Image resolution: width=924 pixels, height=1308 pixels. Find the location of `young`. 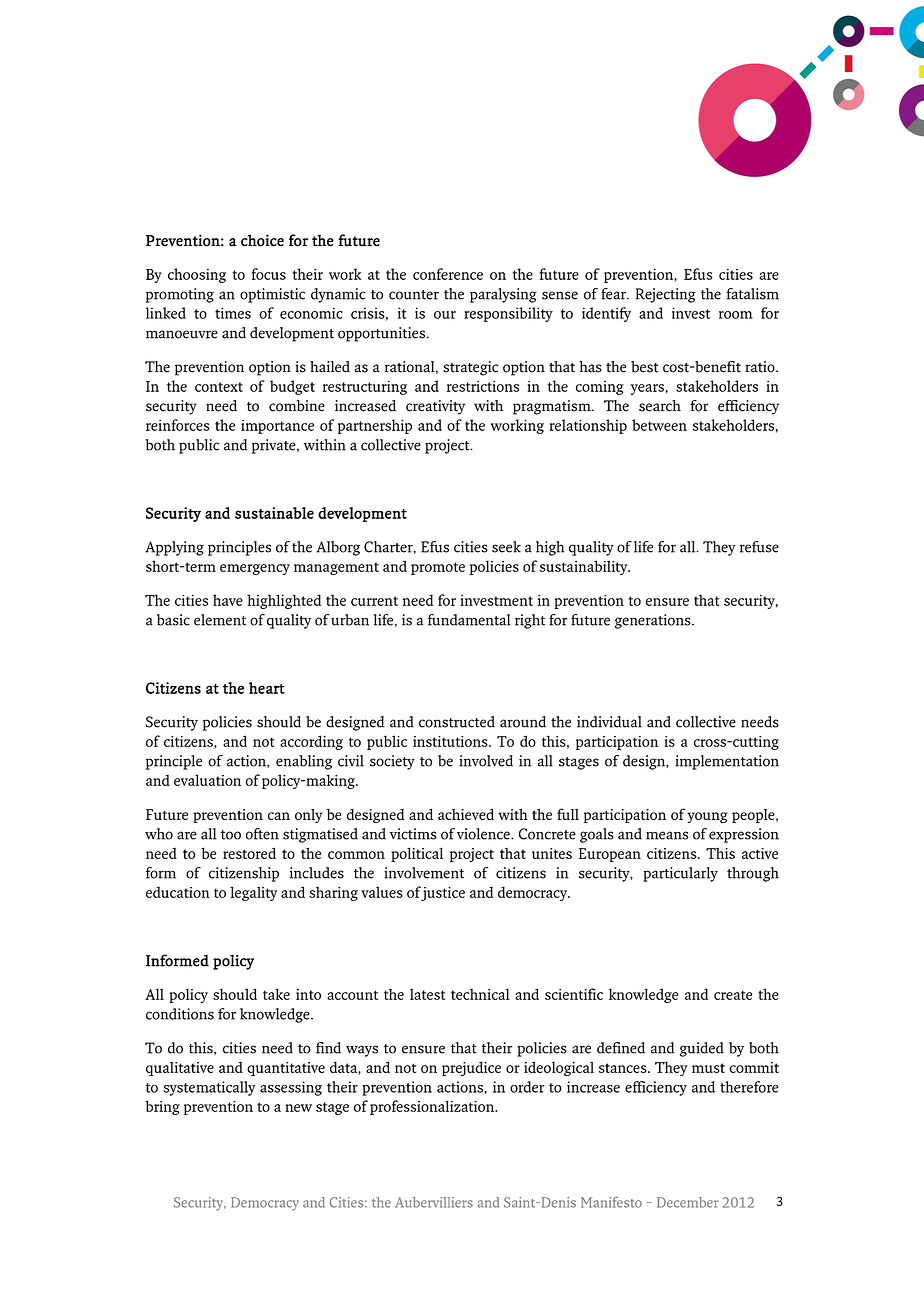

young is located at coordinates (707, 817).
